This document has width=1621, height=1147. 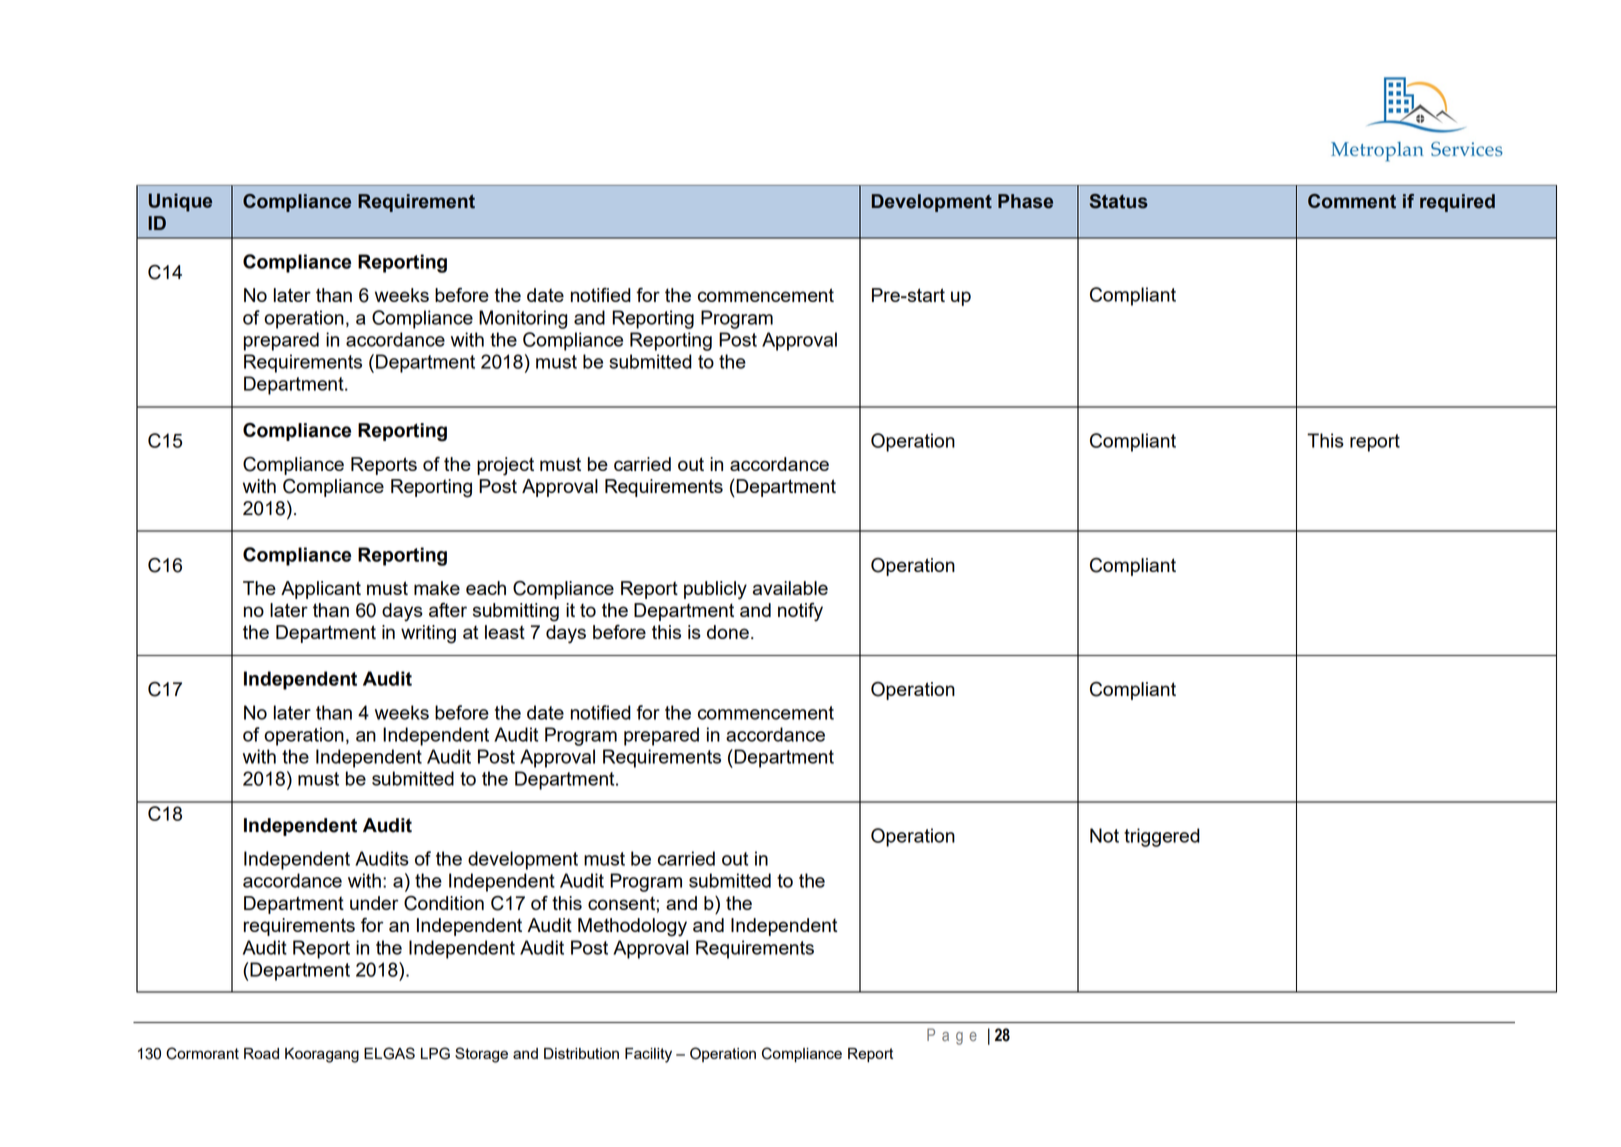 I want to click on notify, so click(x=800, y=612).
